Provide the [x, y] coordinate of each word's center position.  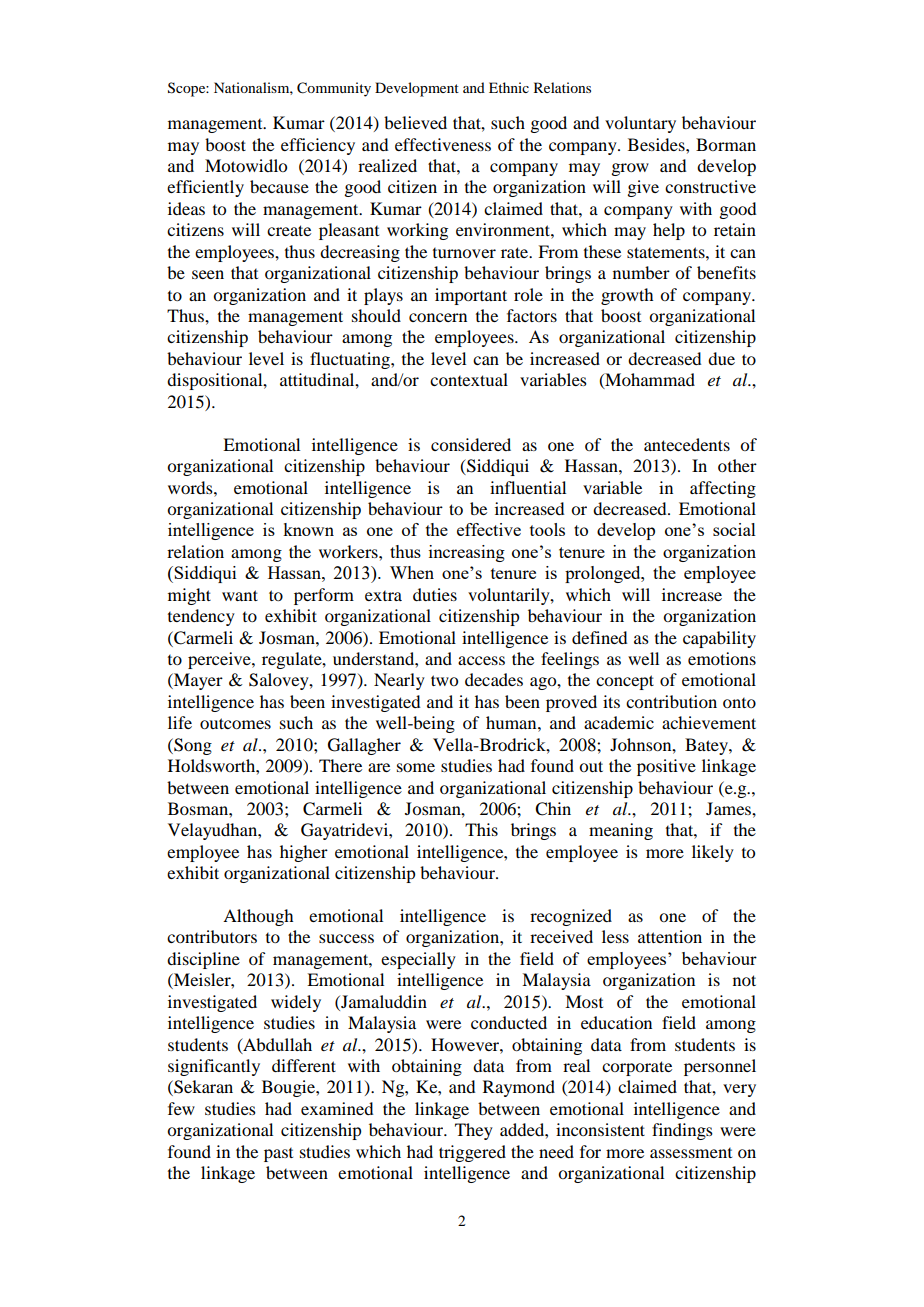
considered [471, 444]
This [481, 829]
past [278, 1155]
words [191, 487]
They [474, 1131]
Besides [657, 144]
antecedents [687, 444]
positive [666, 767]
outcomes [235, 723]
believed [415, 122]
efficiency [318, 146]
